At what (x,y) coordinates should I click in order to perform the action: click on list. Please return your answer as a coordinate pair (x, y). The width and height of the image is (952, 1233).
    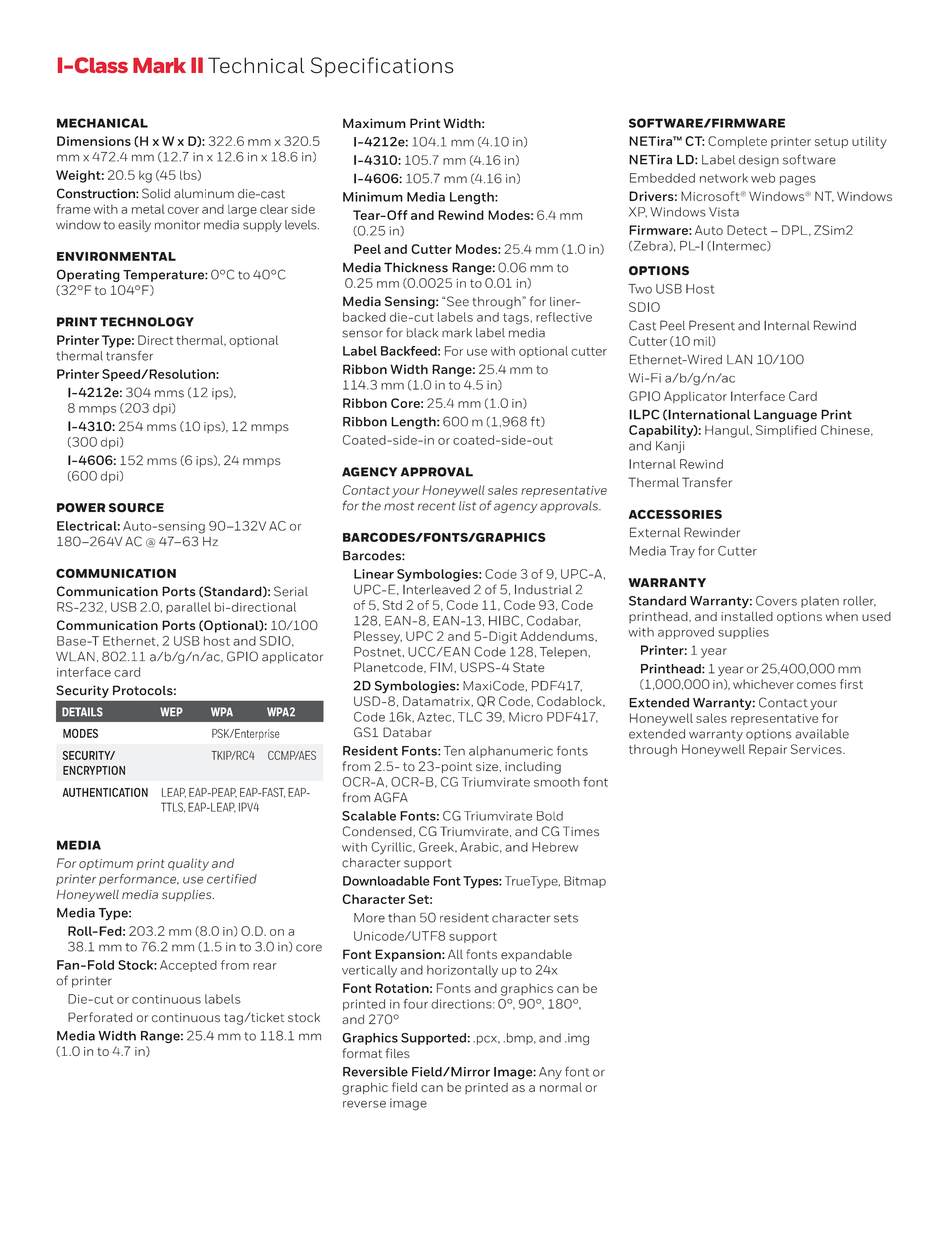
    Looking at the image, I should click on (467, 506).
